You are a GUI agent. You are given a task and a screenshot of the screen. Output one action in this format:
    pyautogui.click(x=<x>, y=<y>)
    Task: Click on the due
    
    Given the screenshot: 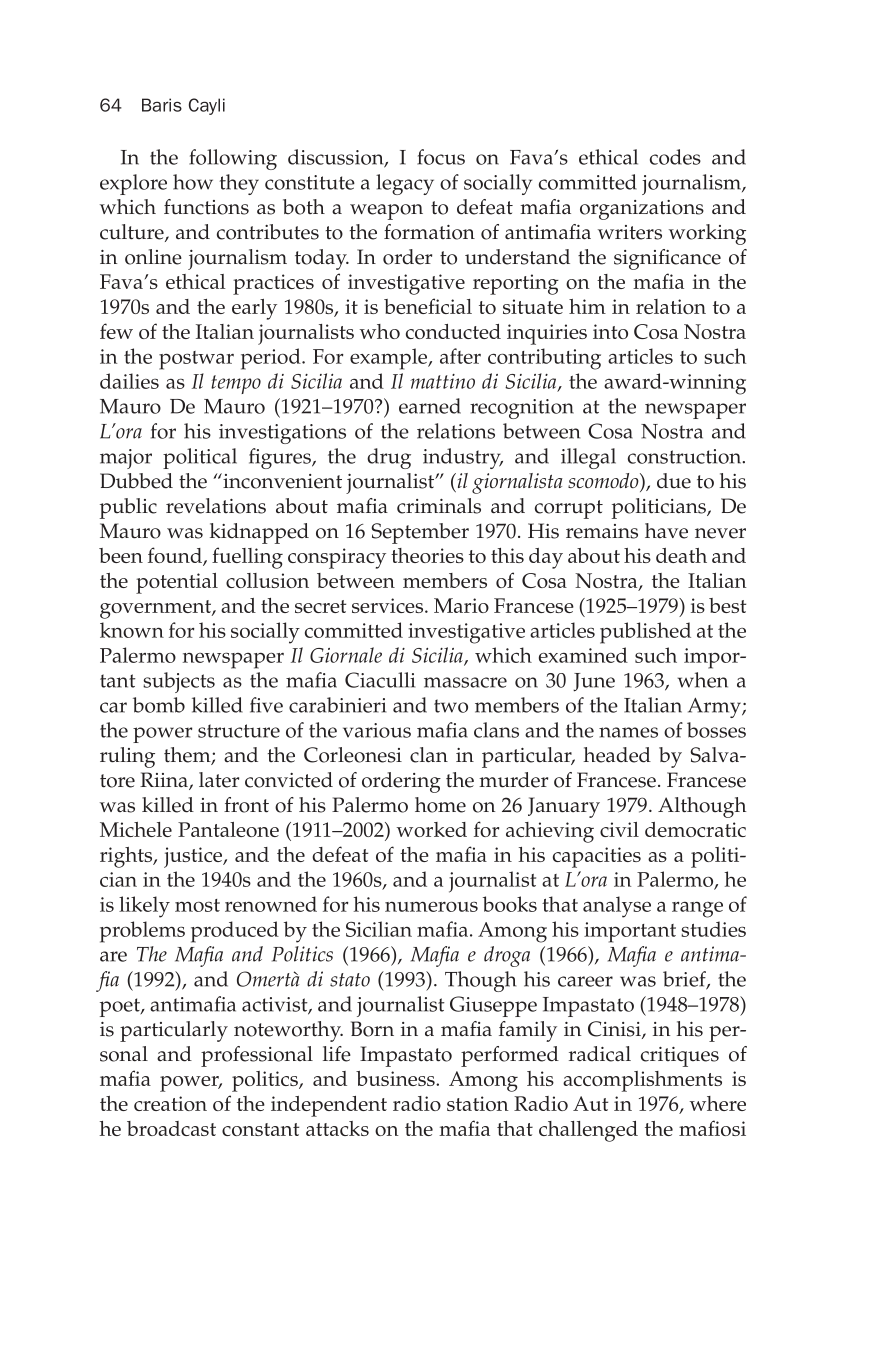 What is the action you would take?
    pyautogui.click(x=674, y=481)
